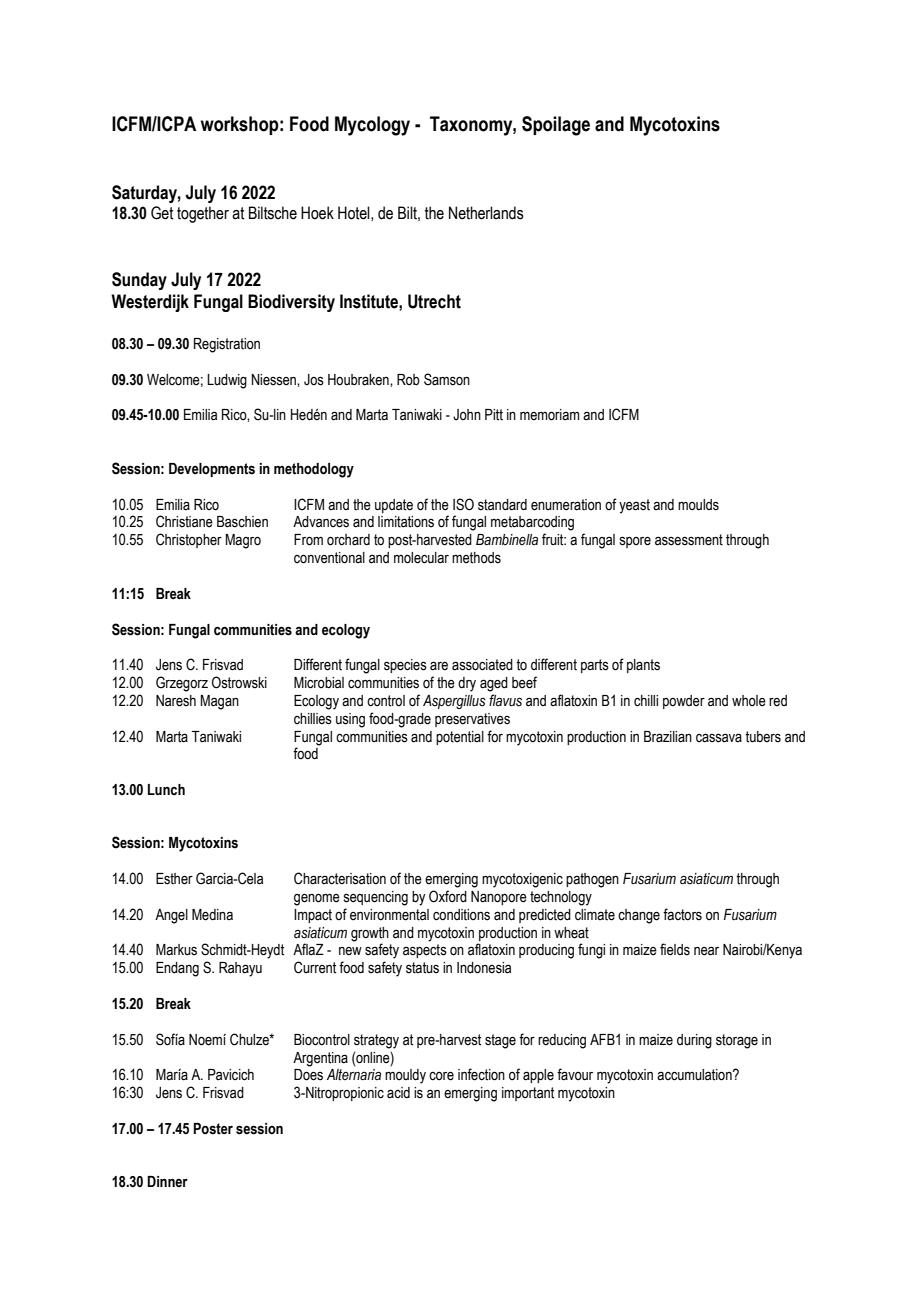 This page has width=924, height=1308. I want to click on together, so click(203, 214).
